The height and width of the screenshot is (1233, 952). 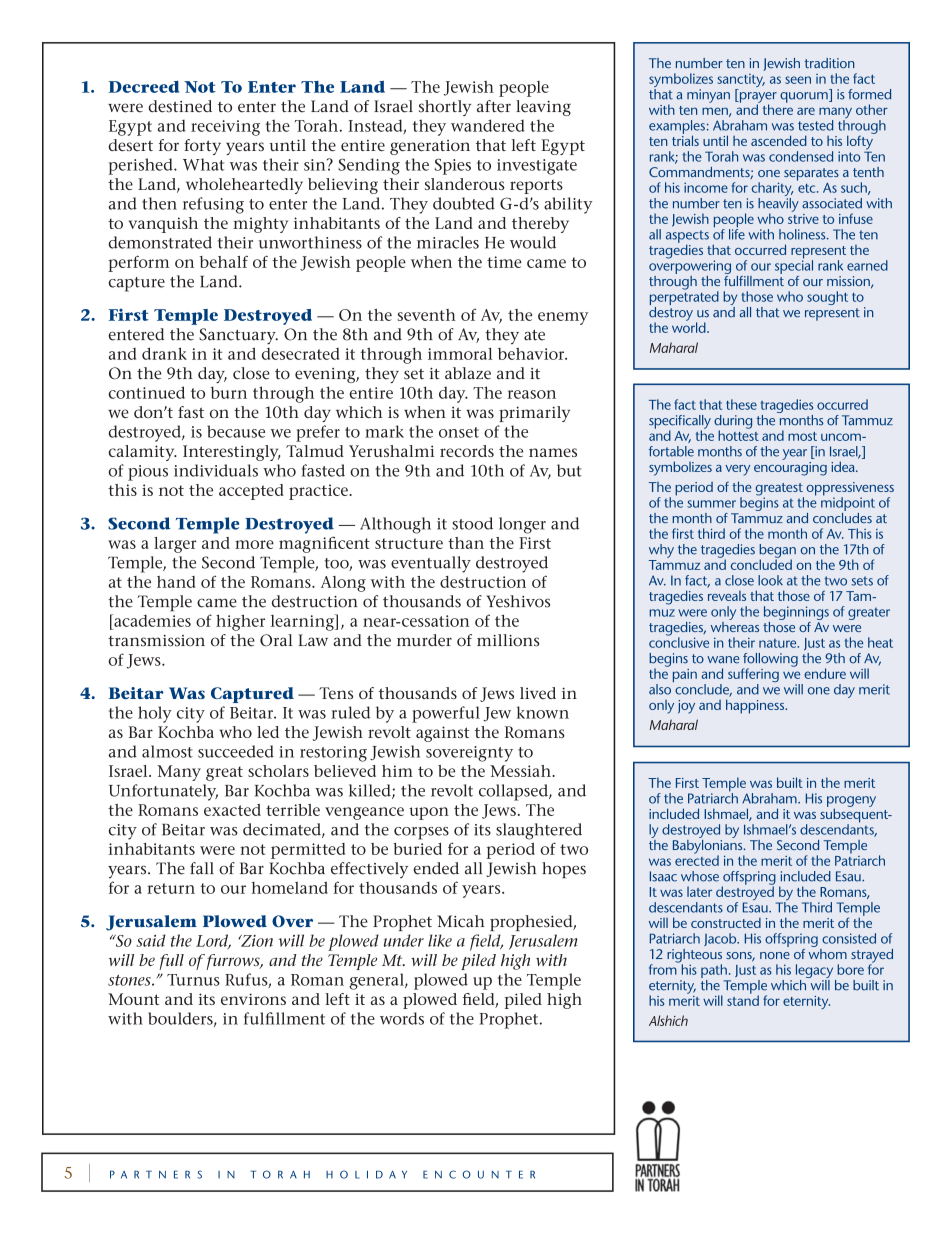 What do you see at coordinates (805, 97) in the screenshot?
I see `quorum` at bounding box center [805, 97].
